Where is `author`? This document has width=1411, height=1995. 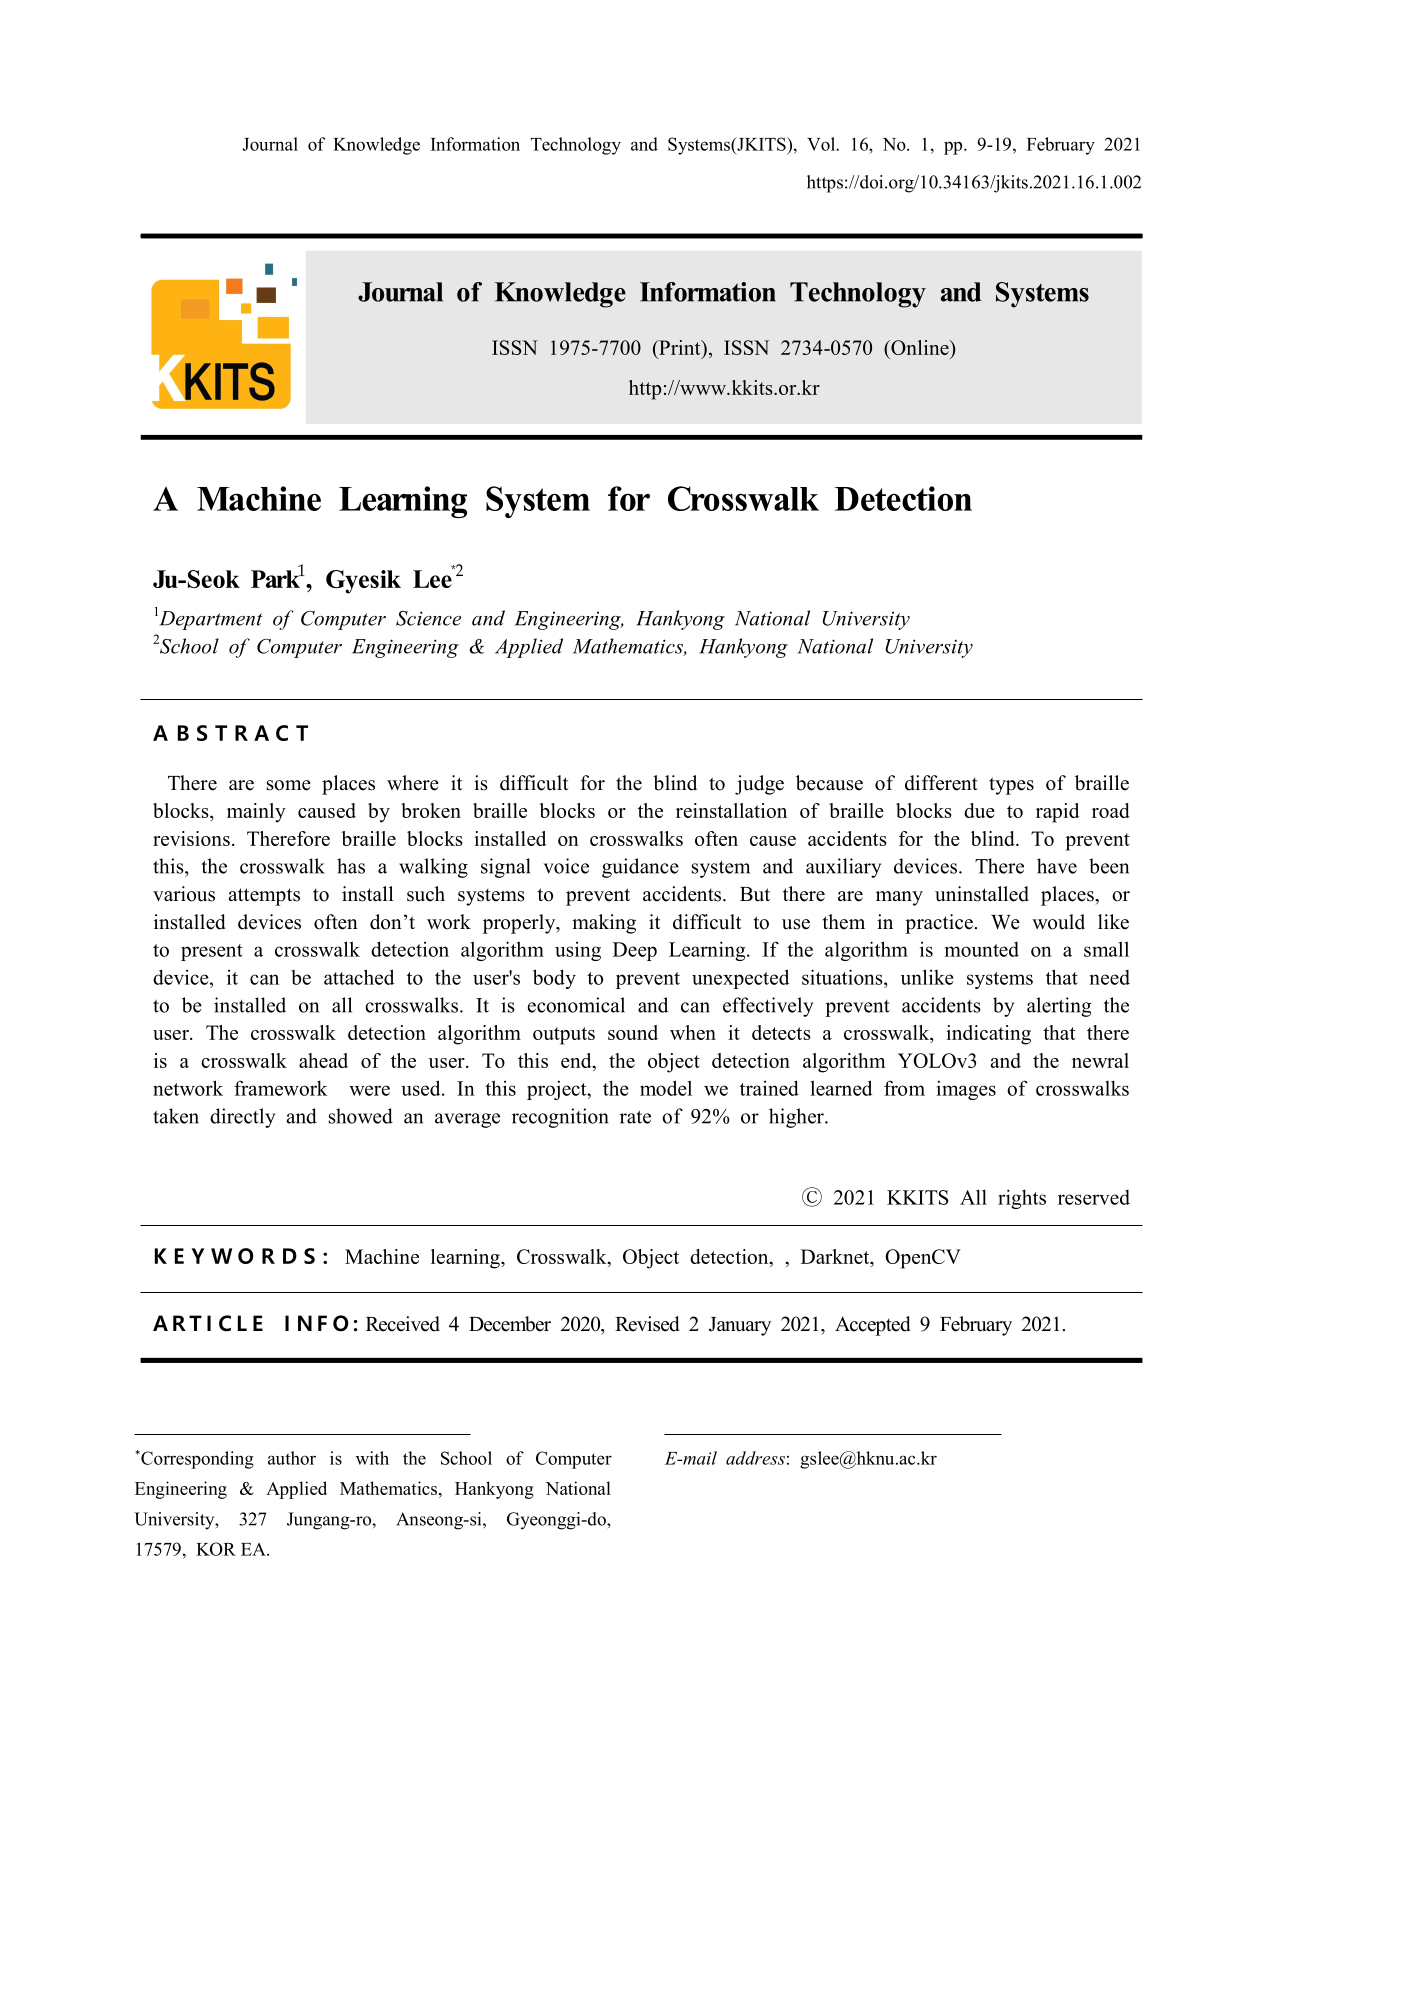
author is located at coordinates (292, 1458).
